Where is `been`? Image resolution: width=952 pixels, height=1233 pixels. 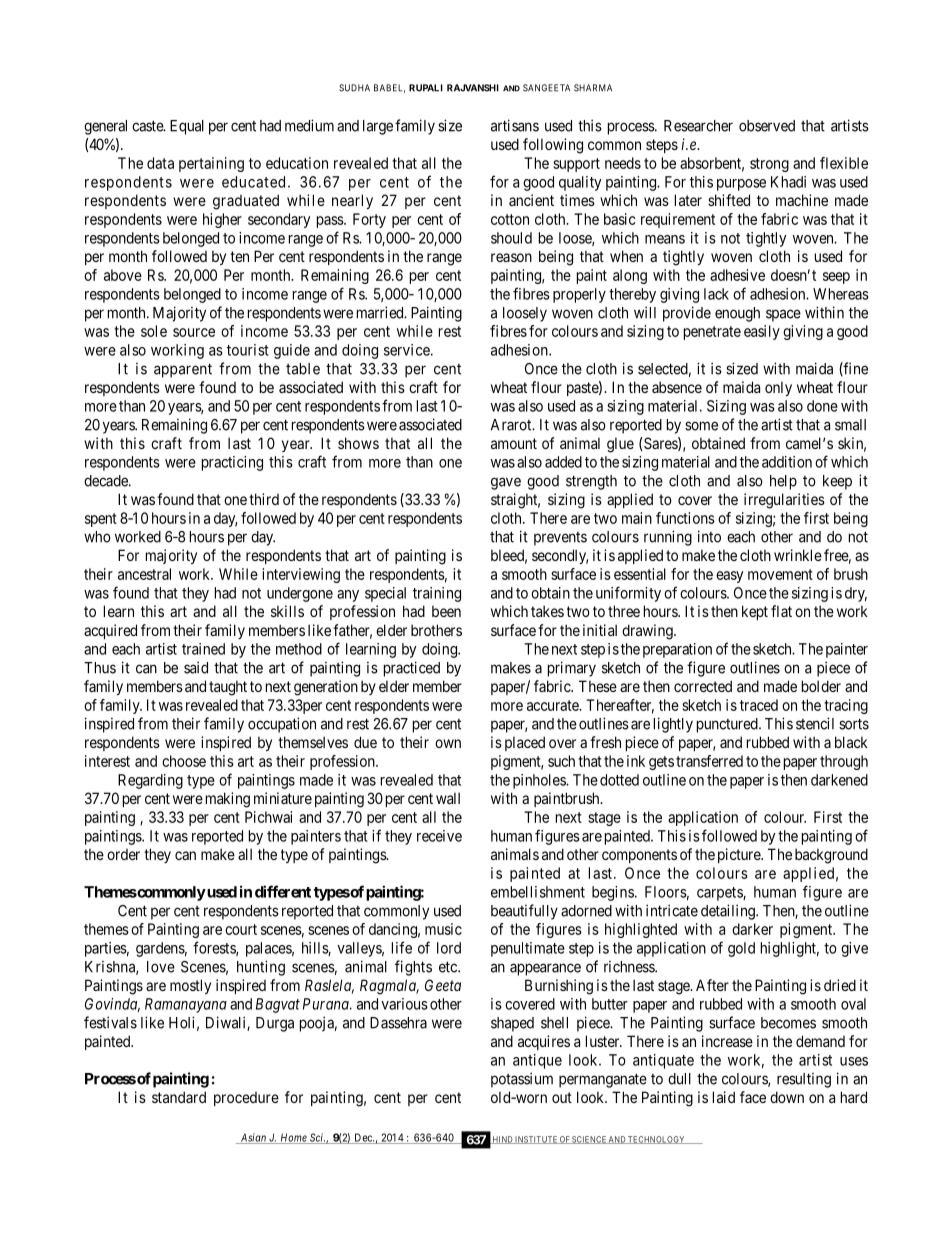
been is located at coordinates (446, 611).
